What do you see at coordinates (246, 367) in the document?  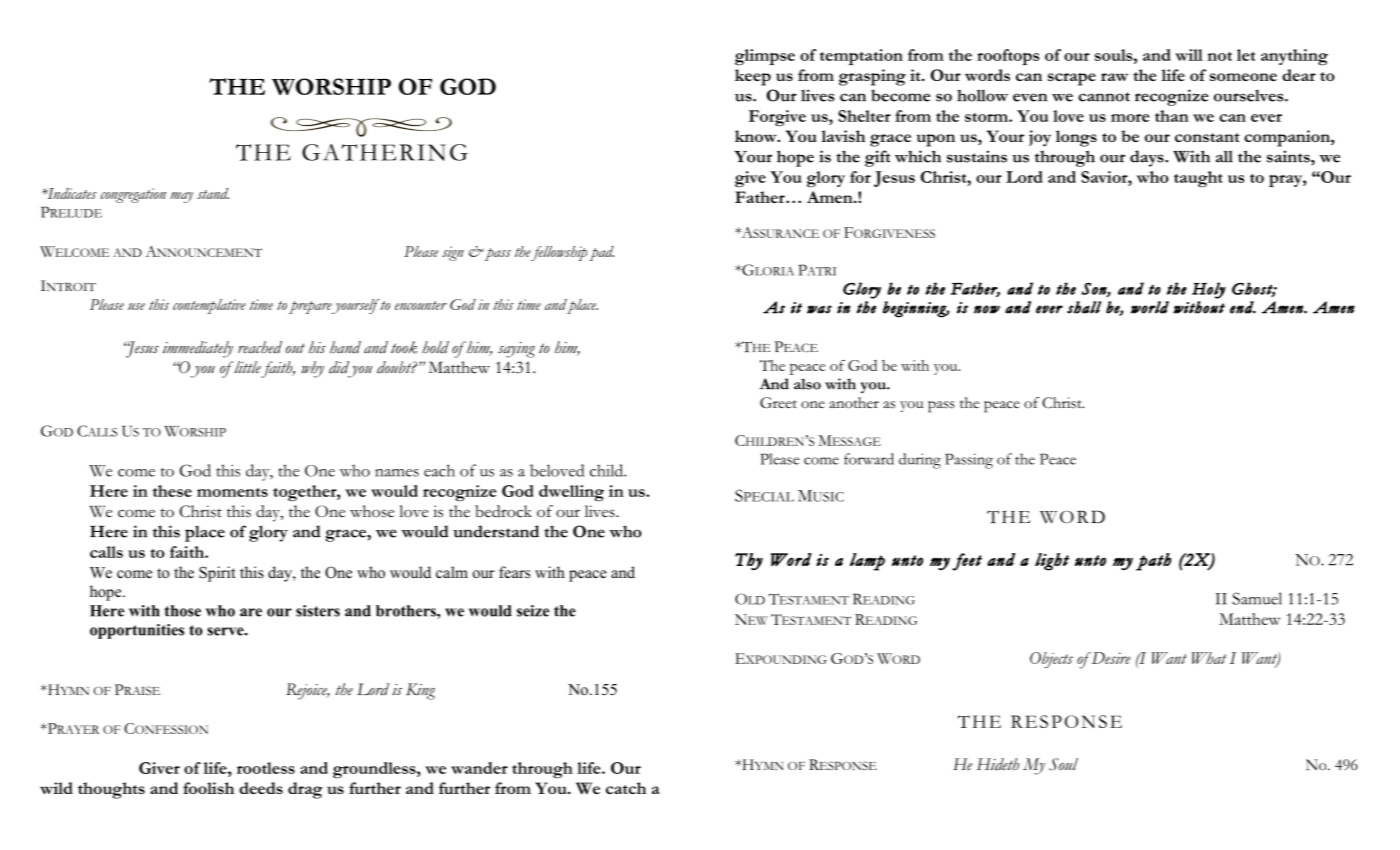 I see `little` at bounding box center [246, 367].
